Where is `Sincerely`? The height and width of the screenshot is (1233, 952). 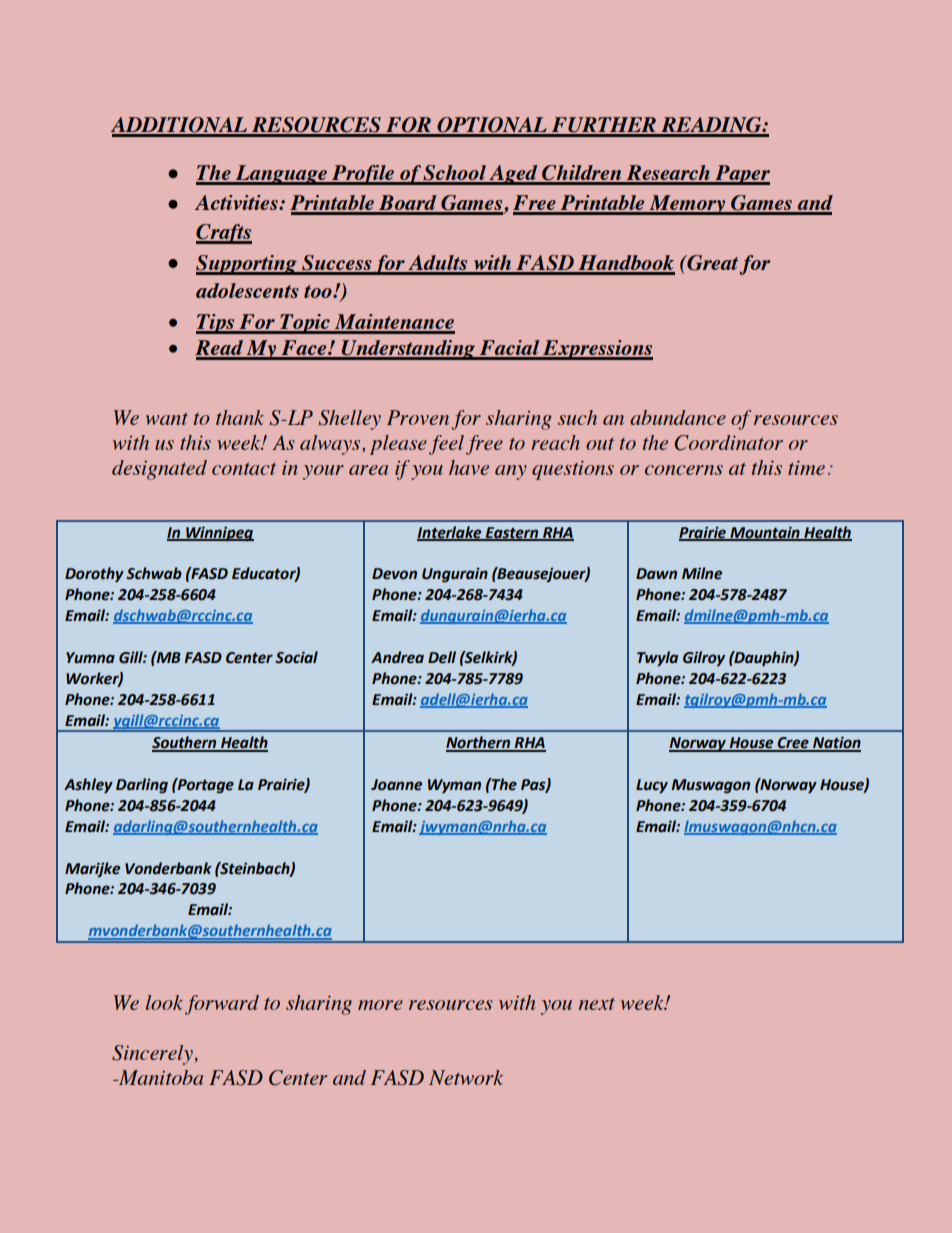
Sincerely is located at coordinates (152, 1055).
